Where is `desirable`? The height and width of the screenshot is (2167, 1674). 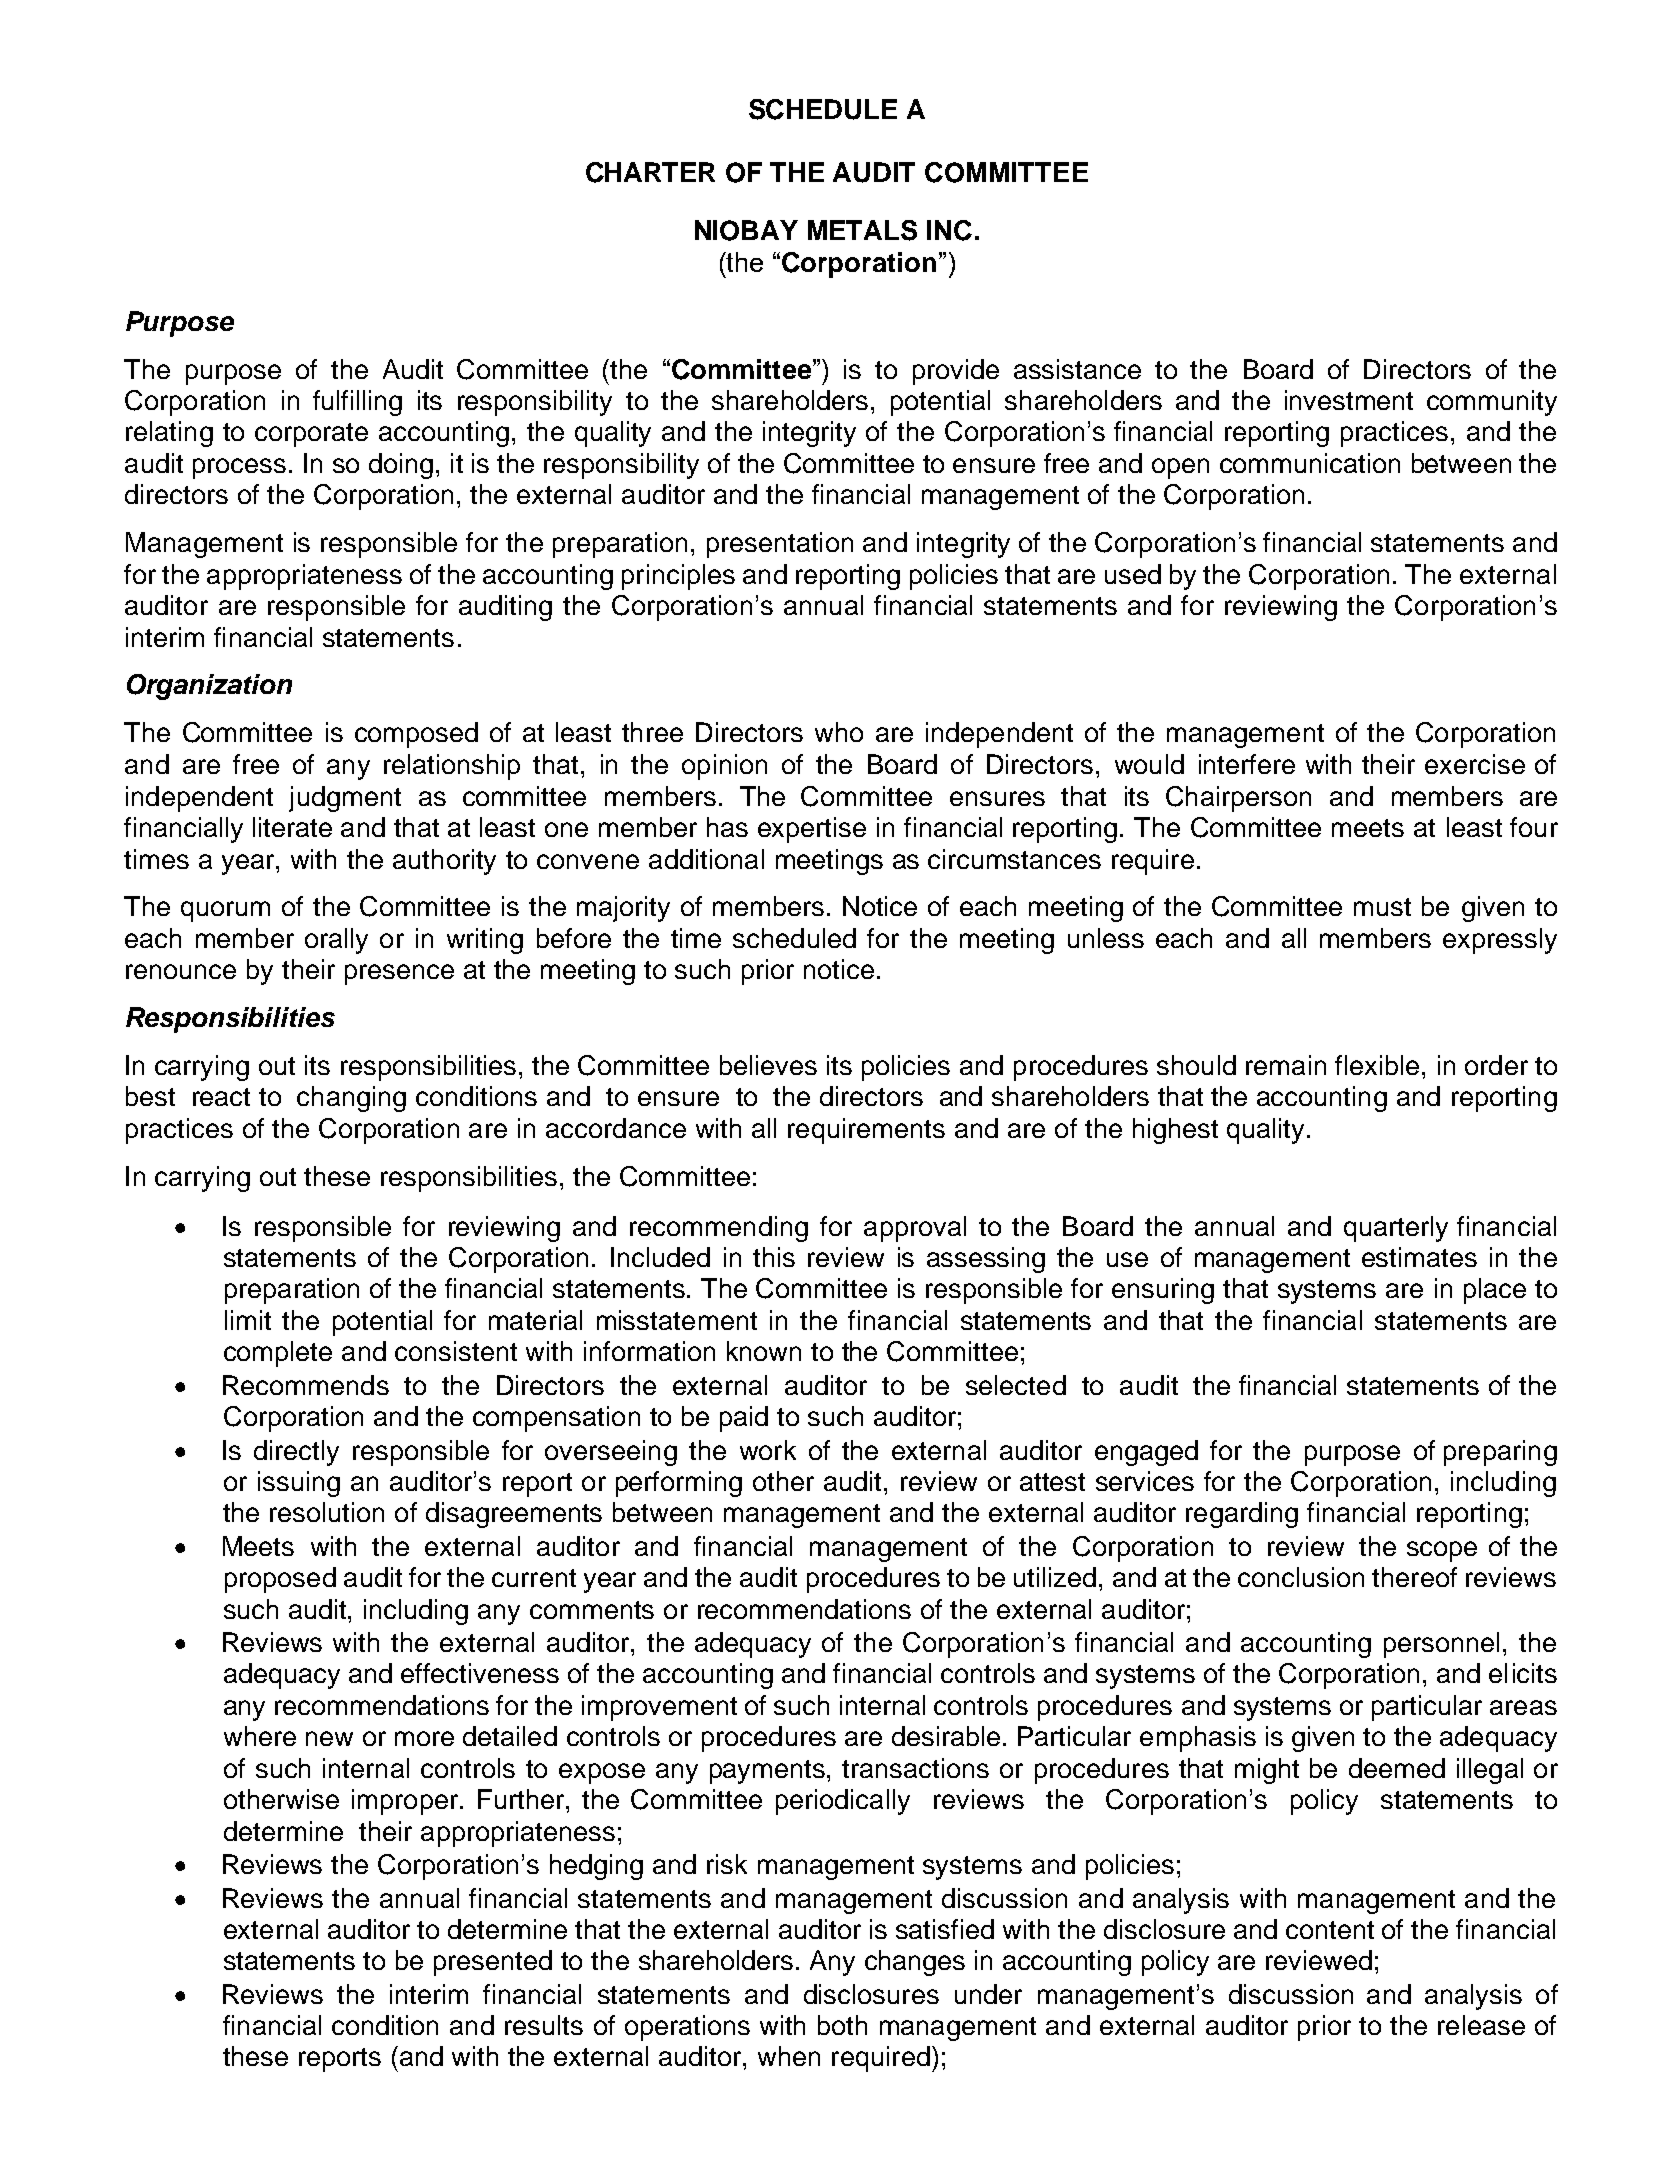
desirable is located at coordinates (946, 1736).
